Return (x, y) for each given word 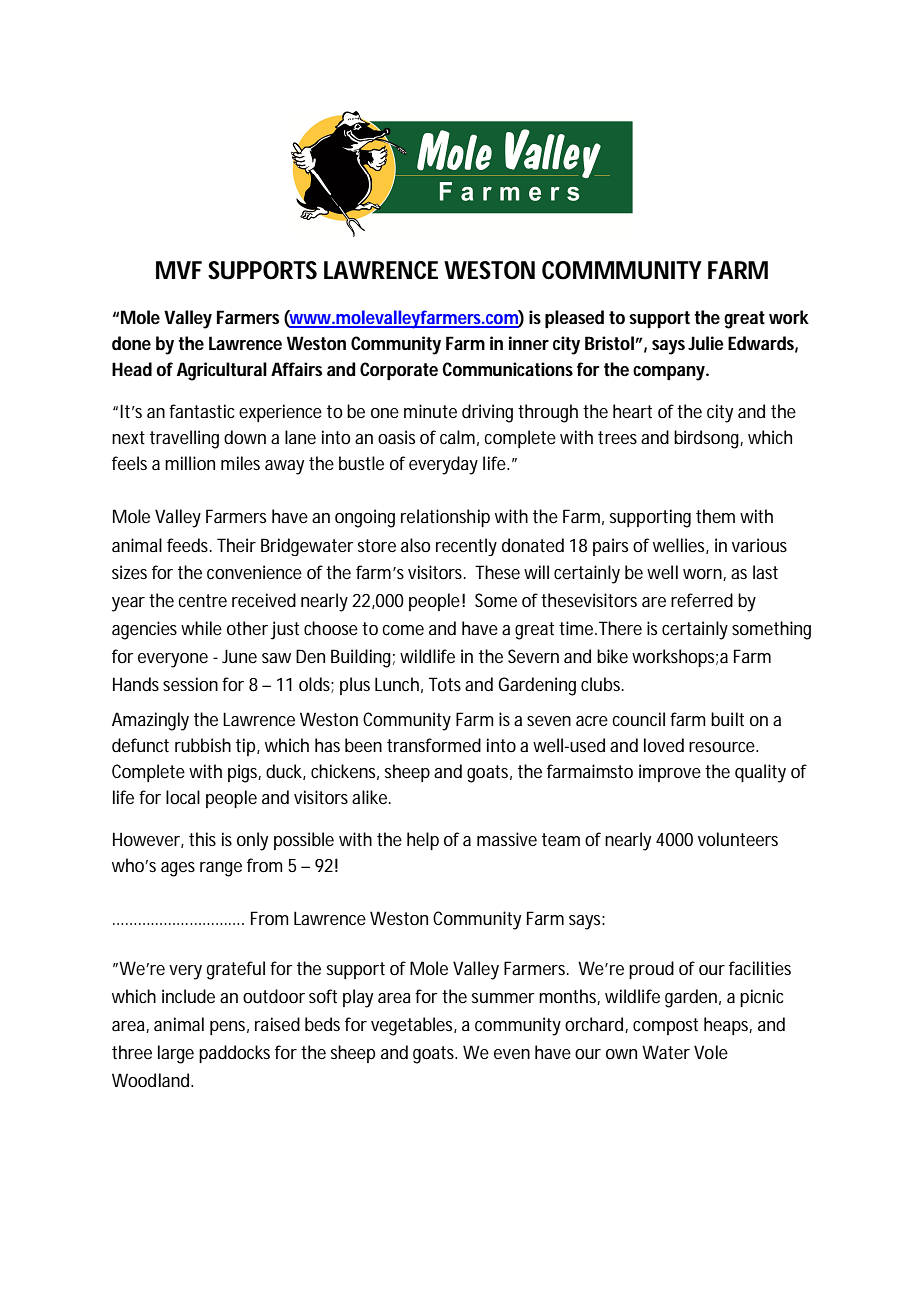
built (727, 719)
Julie (706, 343)
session (190, 684)
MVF (179, 270)
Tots (445, 684)
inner (529, 343)
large (176, 1054)
